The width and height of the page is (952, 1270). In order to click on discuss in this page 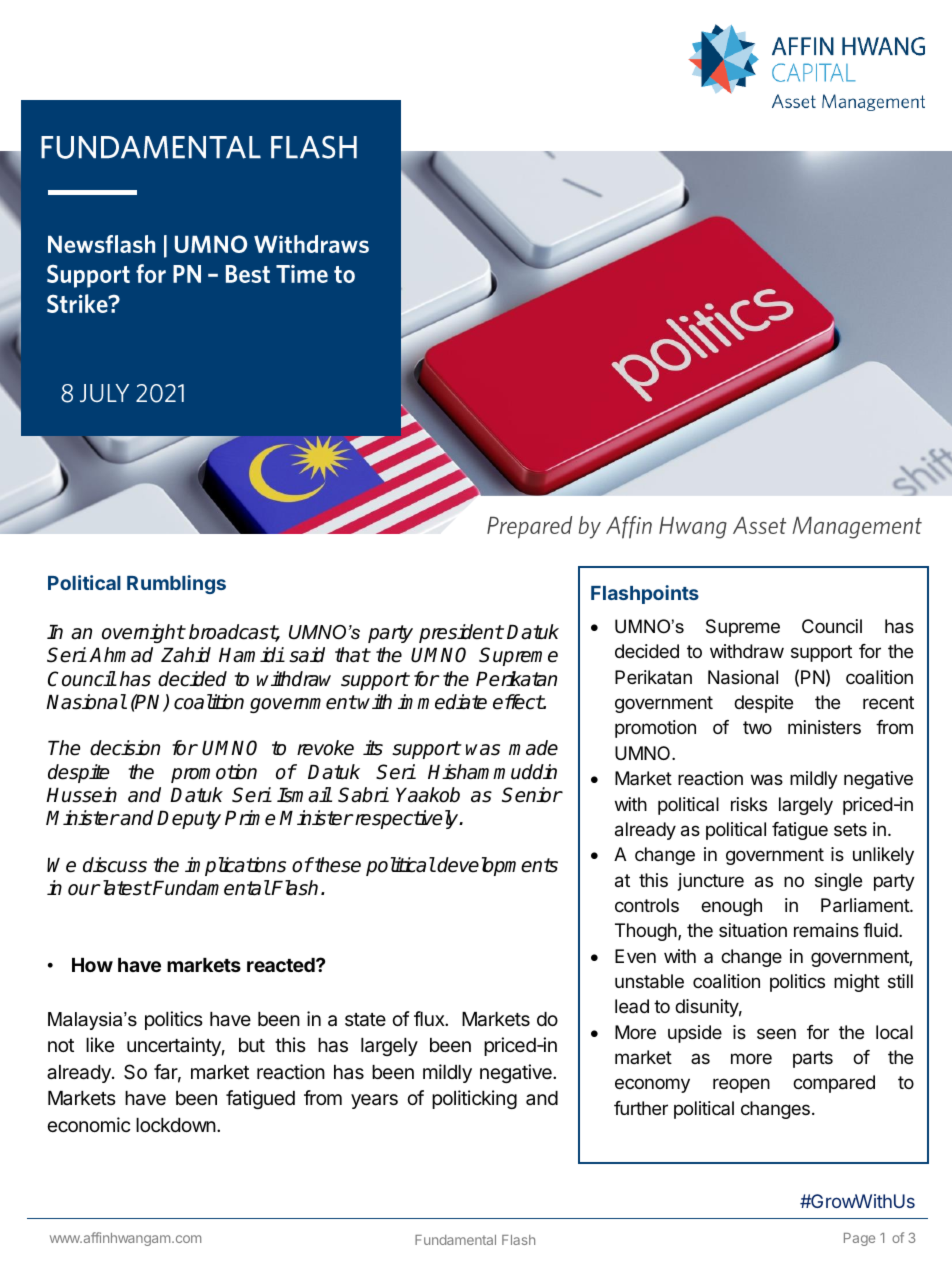, I will do `click(115, 865)`.
